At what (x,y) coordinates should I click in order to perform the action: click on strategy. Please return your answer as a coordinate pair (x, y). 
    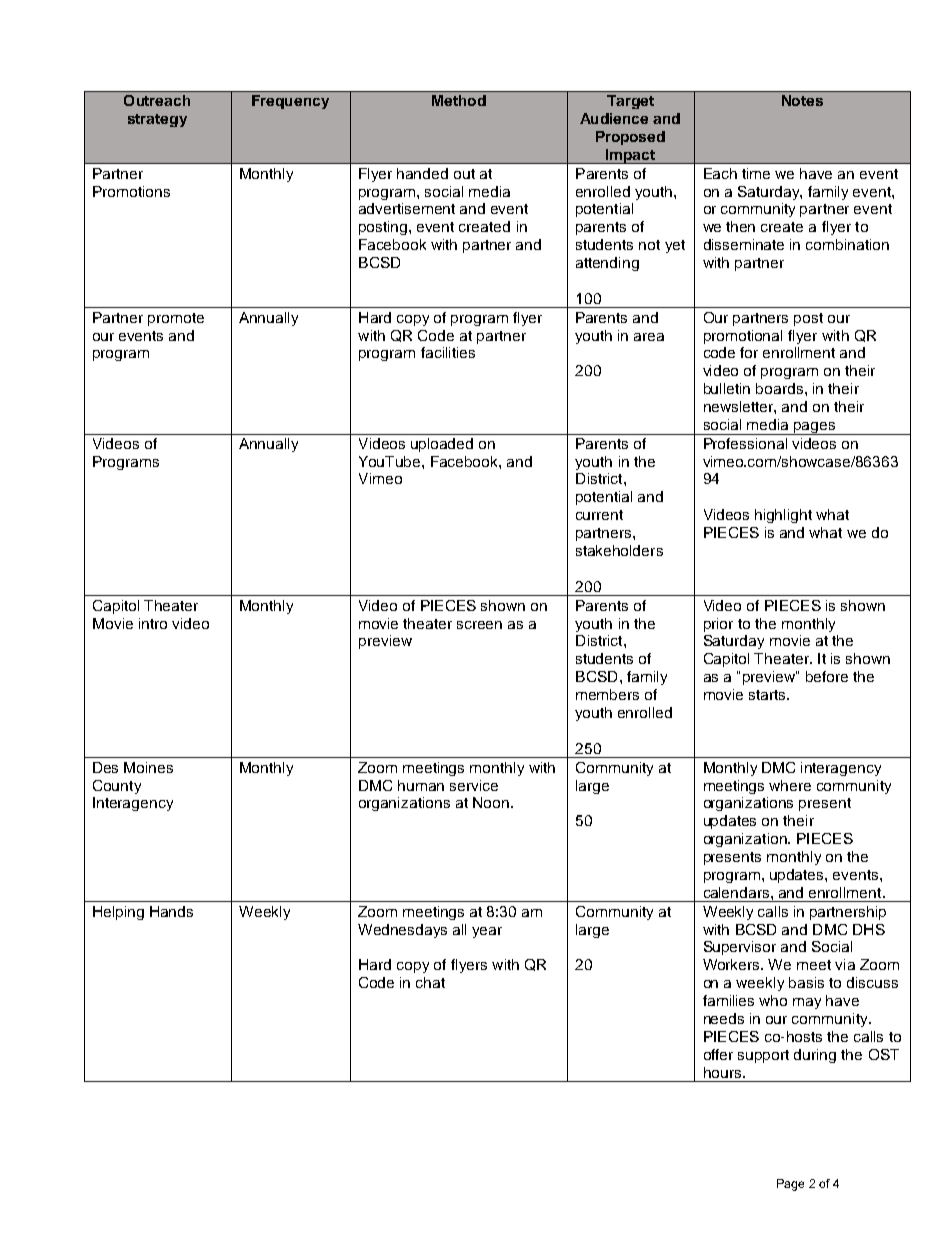
    Looking at the image, I should click on (157, 120).
